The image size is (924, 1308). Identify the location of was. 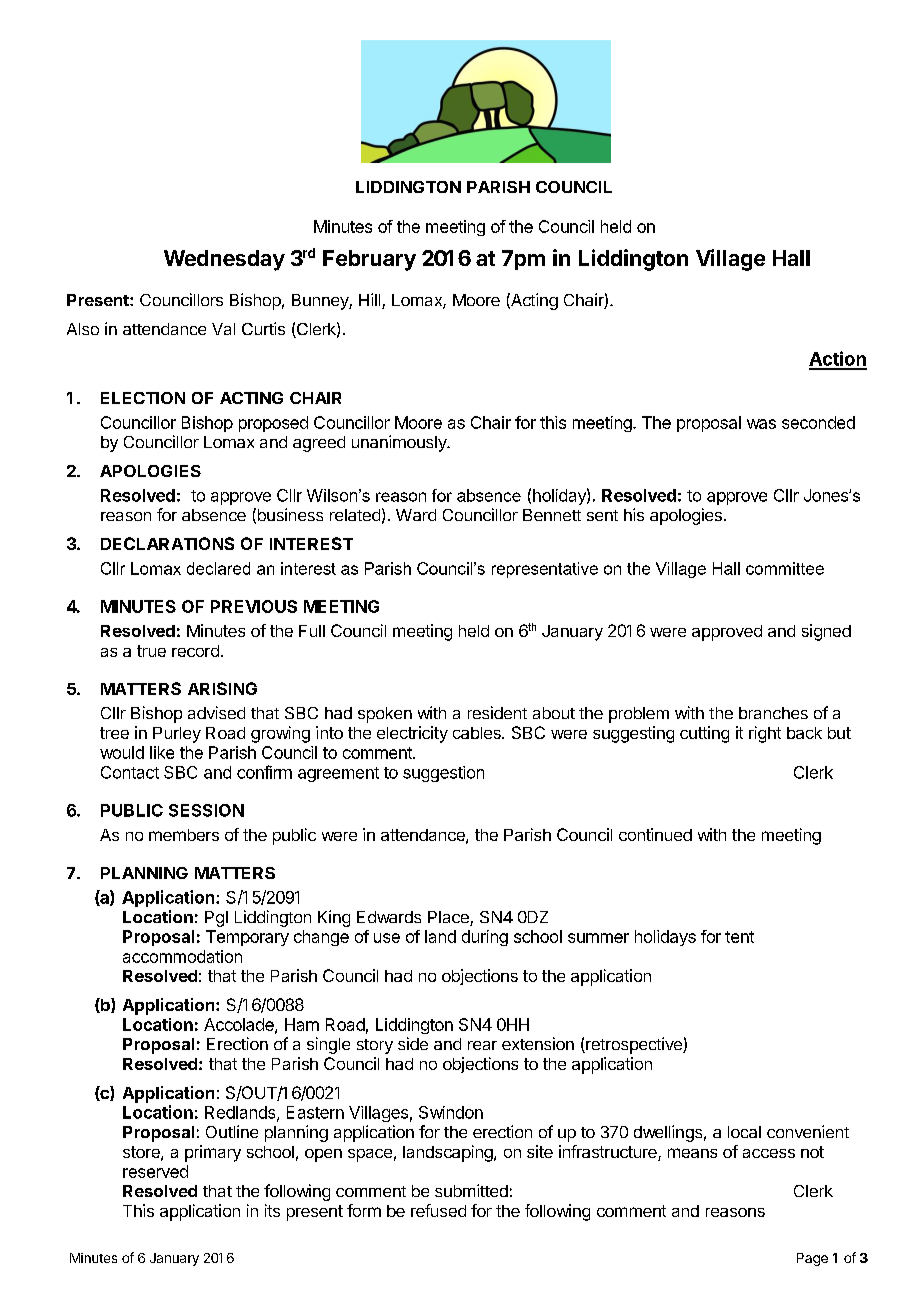
(761, 424).
